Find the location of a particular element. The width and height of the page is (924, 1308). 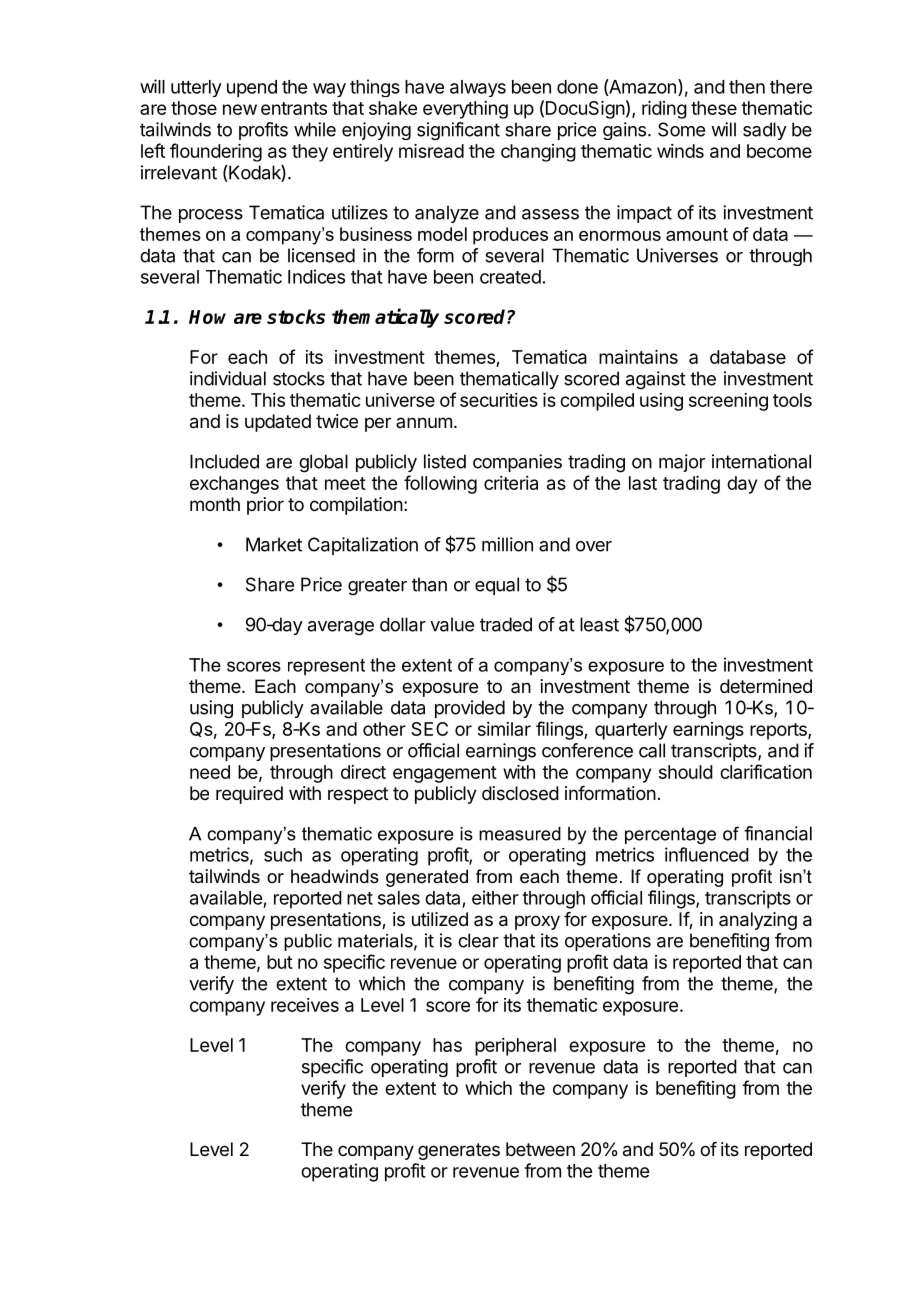

receives is located at coordinates (305, 1005).
